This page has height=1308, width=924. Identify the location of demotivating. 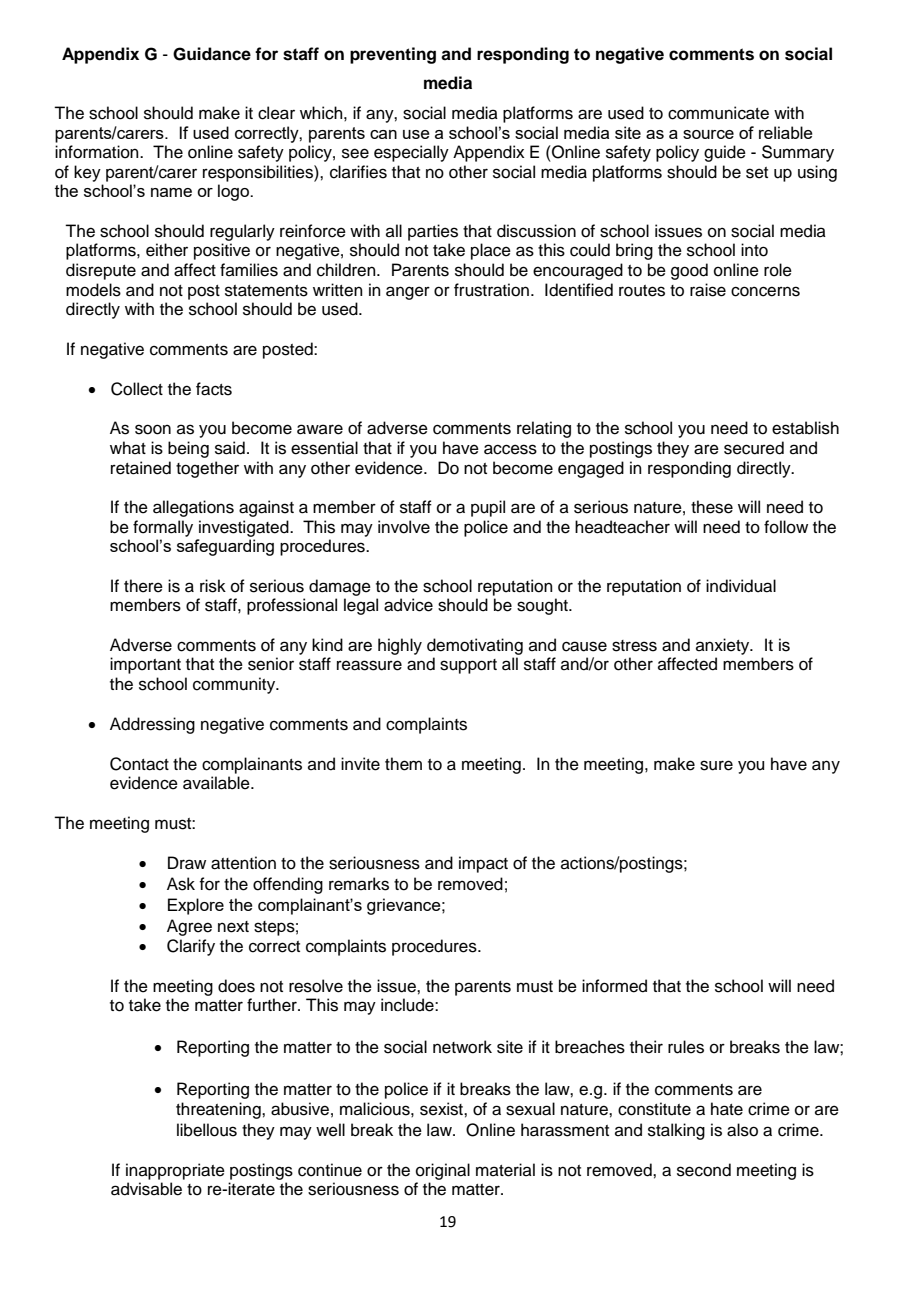
(475, 646).
